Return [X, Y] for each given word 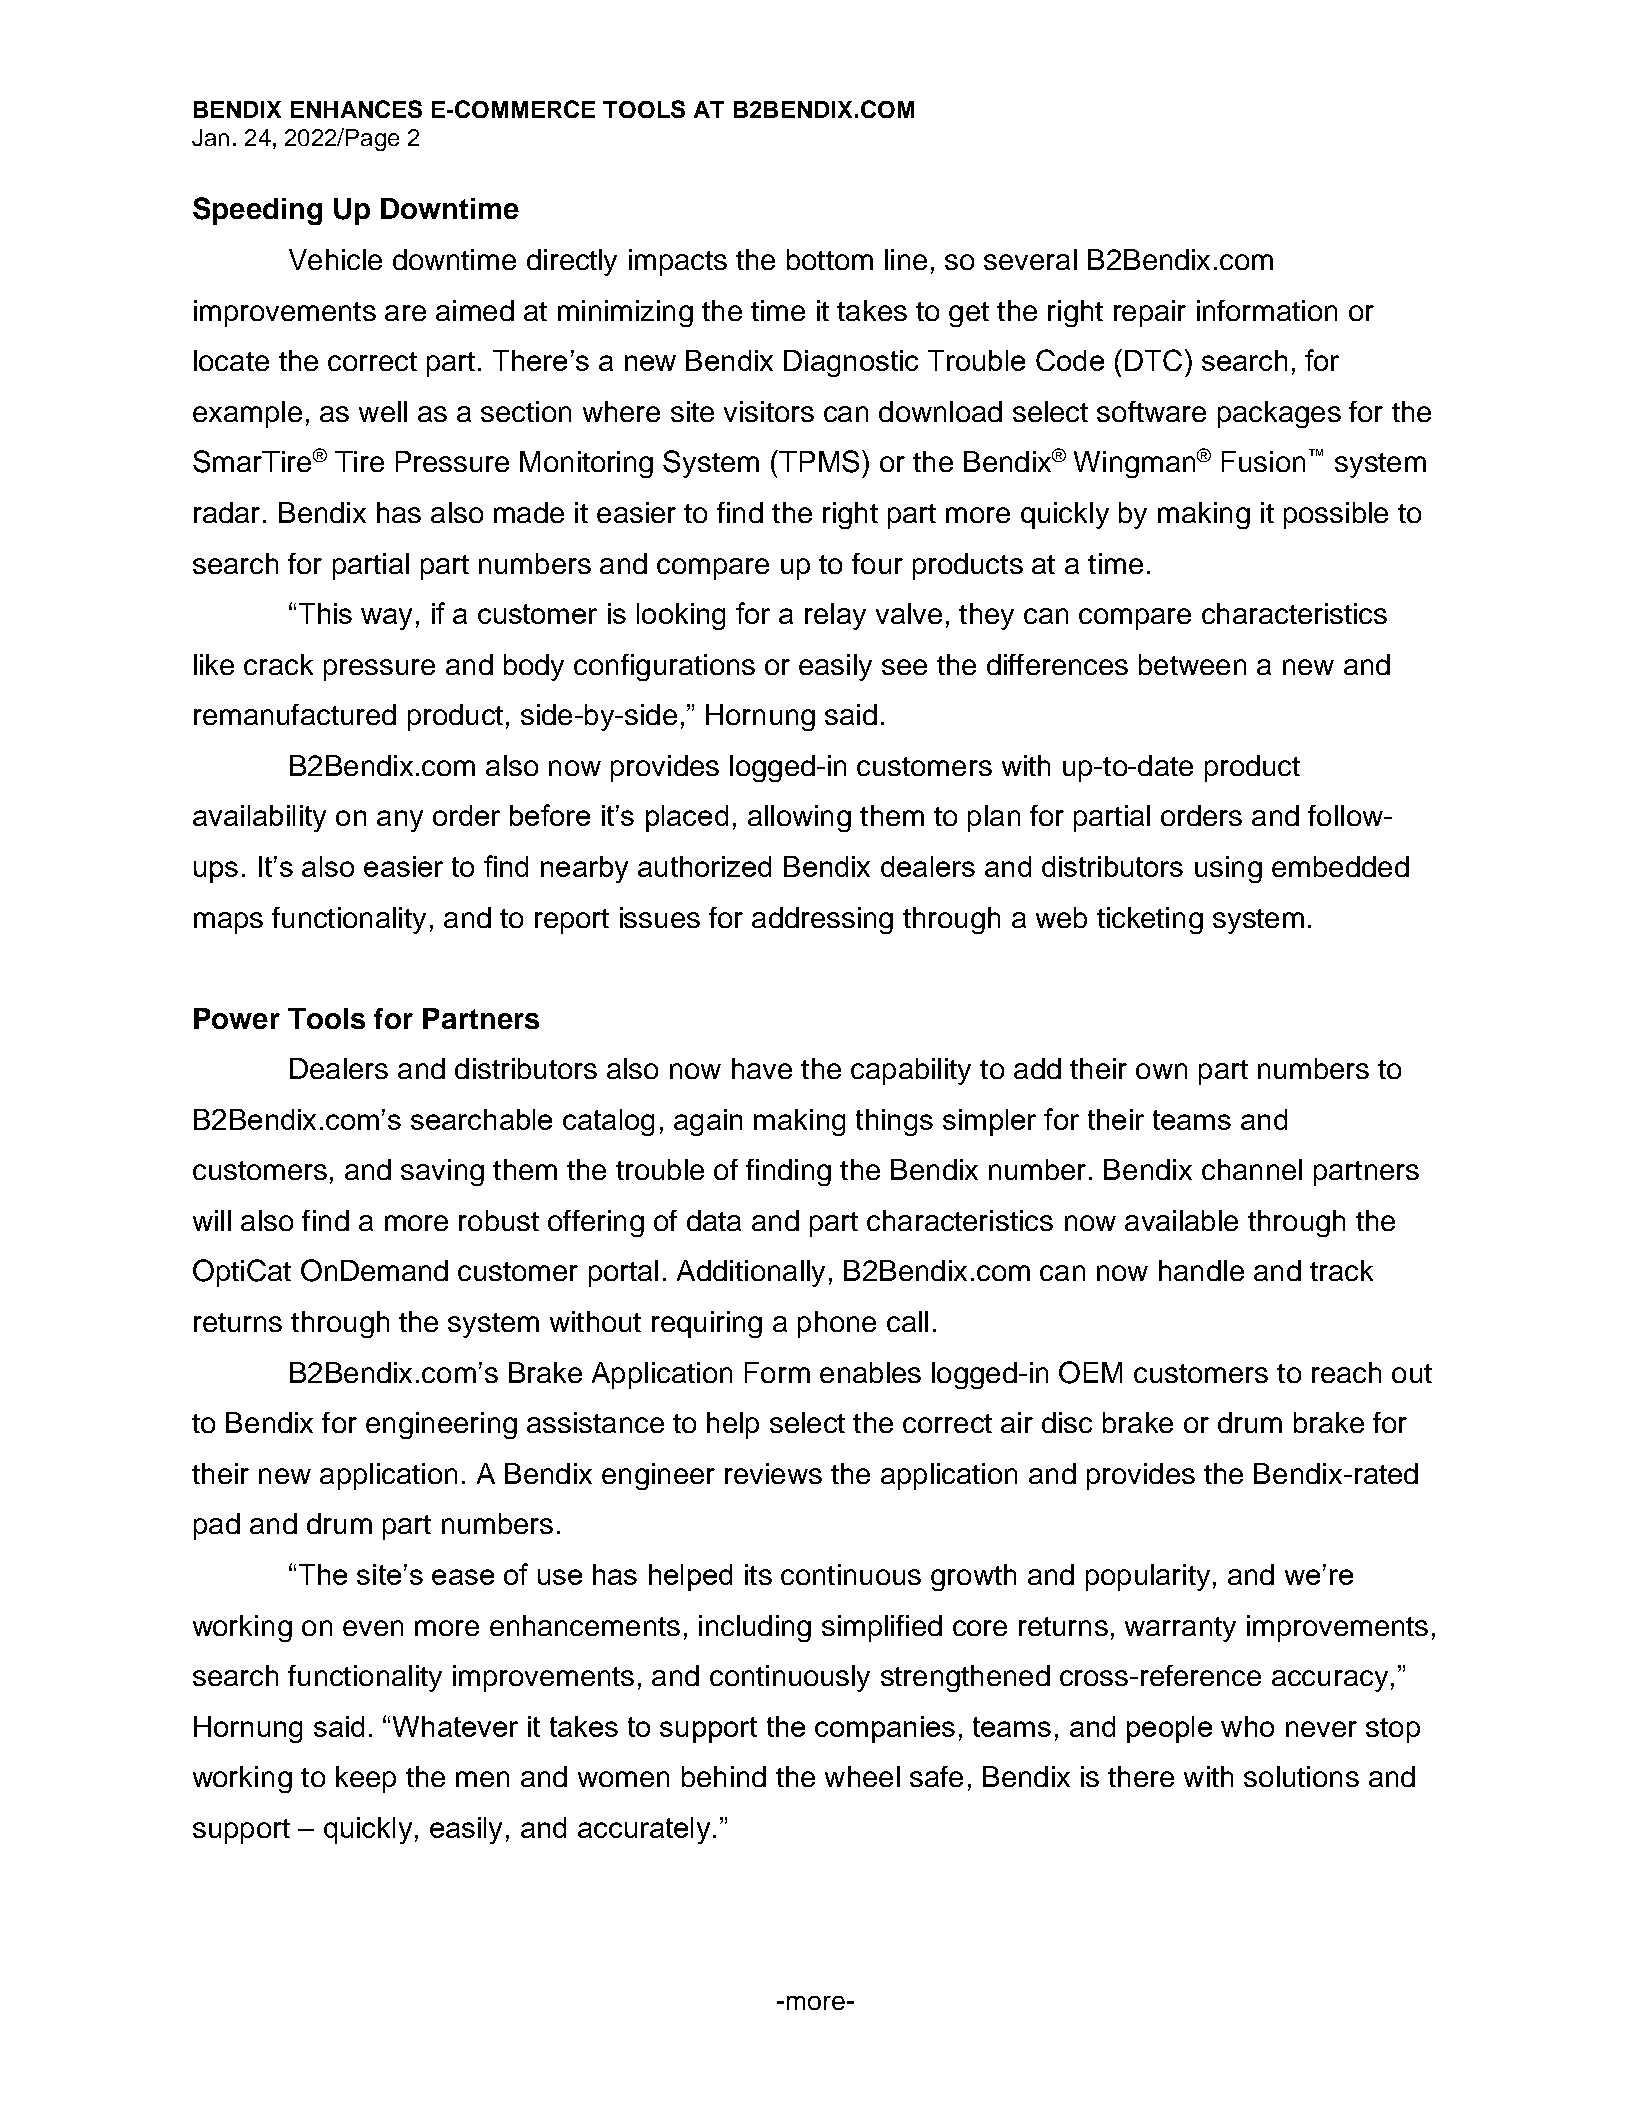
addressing [822, 920]
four [877, 563]
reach [1346, 1372]
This [325, 613]
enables [870, 1372]
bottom [830, 259]
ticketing [1150, 920]
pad [217, 1526]
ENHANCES [356, 109]
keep [366, 1779]
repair [1150, 313]
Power [237, 1018]
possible [1336, 515]
